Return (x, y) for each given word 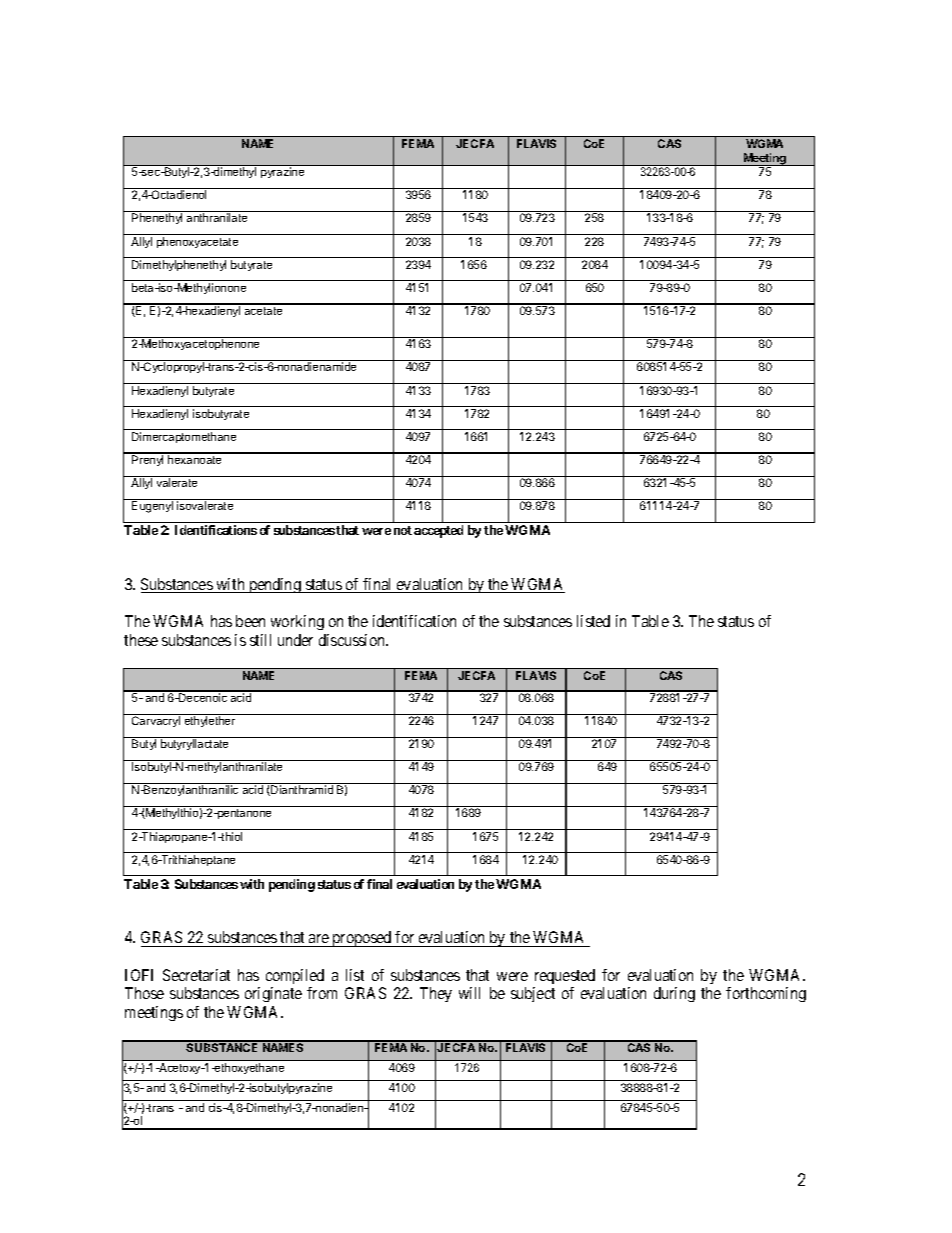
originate (273, 994)
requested (565, 976)
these (141, 640)
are (319, 940)
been (250, 621)
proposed (362, 939)
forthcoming (766, 994)
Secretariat (196, 975)
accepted (438, 531)
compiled (295, 976)
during (674, 994)
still (260, 640)
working (297, 622)
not (403, 530)
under (295, 640)
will (469, 993)
